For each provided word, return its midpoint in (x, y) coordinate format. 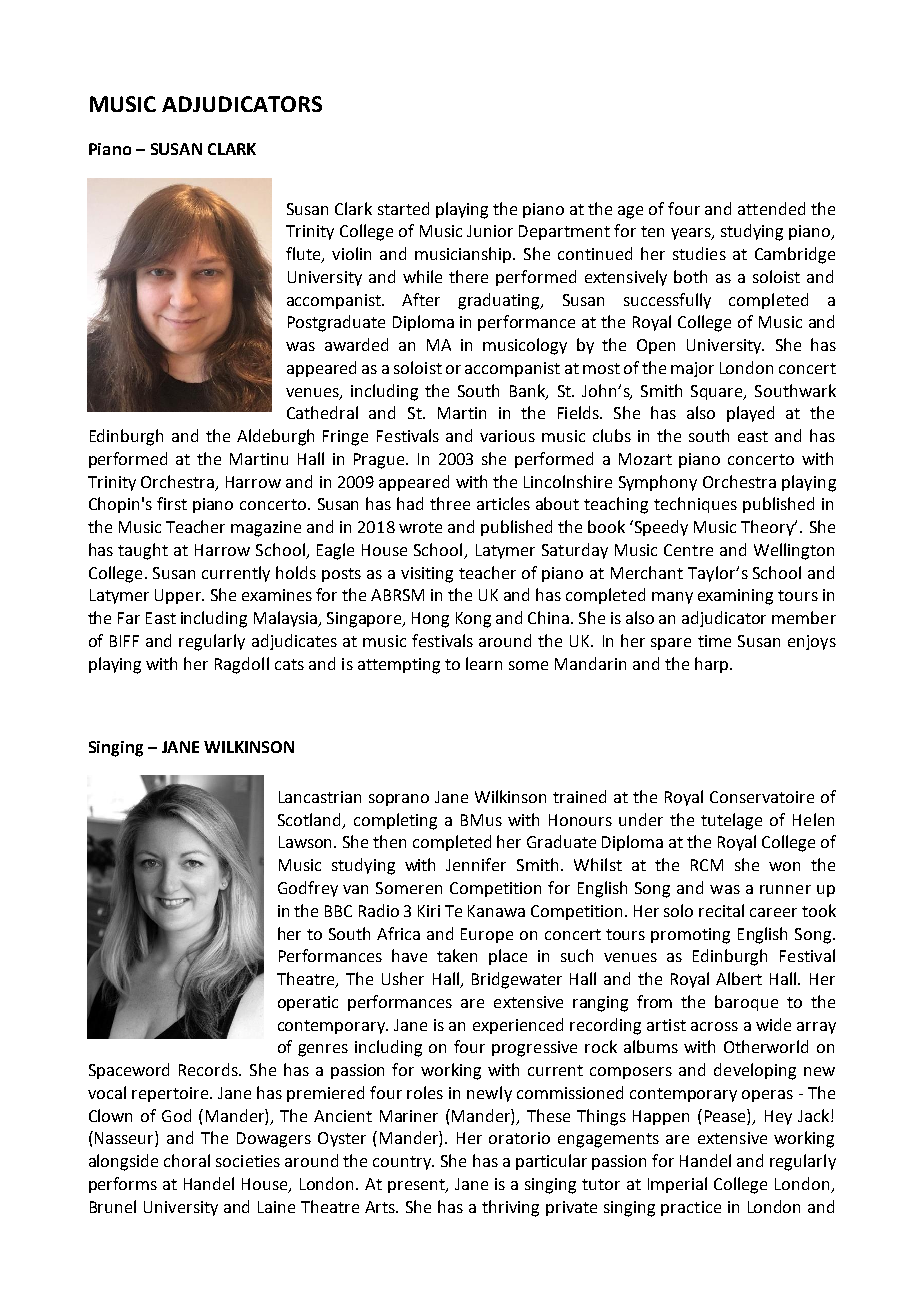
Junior (490, 231)
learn (484, 663)
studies (699, 253)
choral (187, 1160)
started (403, 208)
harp (713, 665)
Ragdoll (242, 665)
